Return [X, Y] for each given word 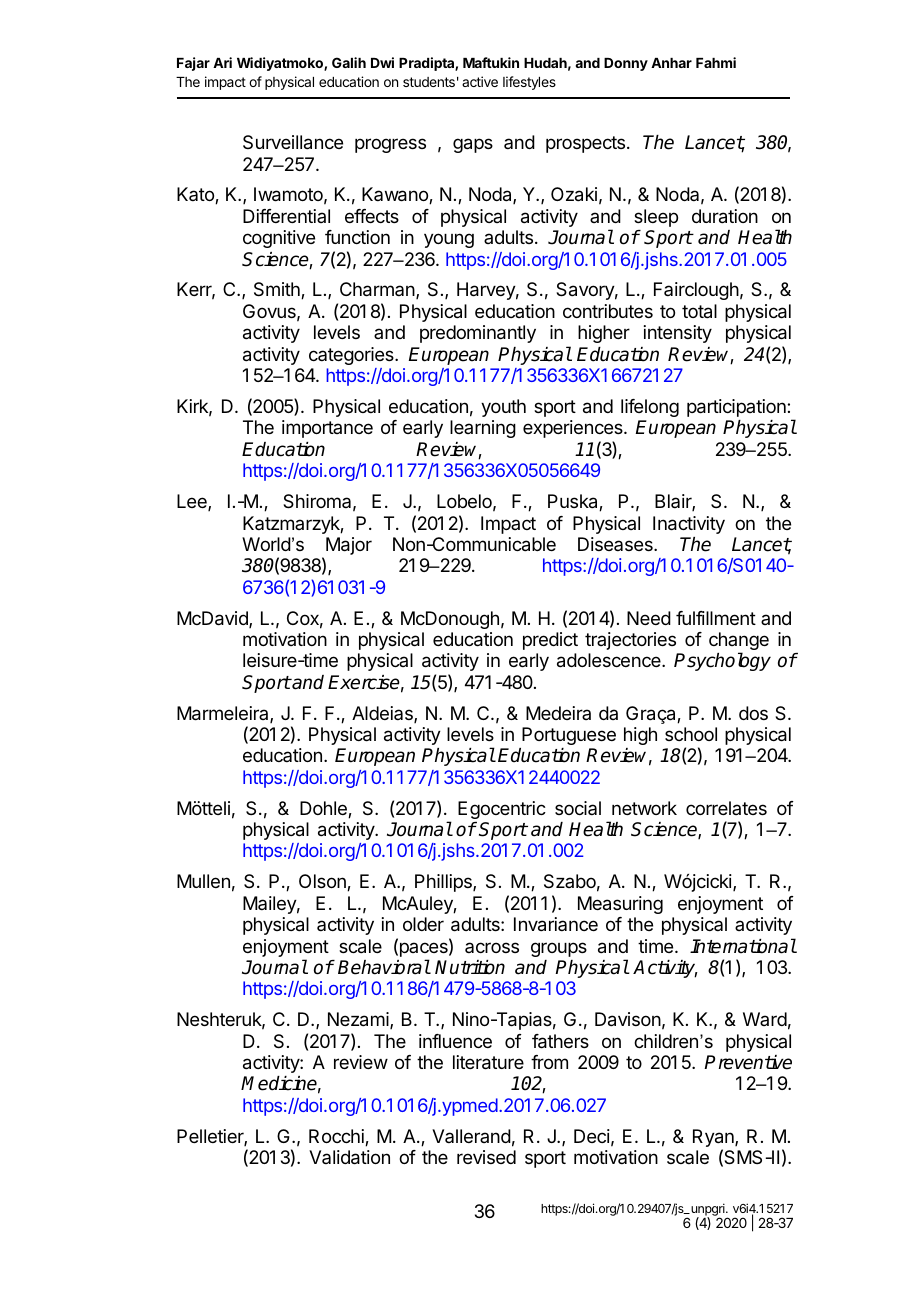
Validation [349, 1157]
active [480, 81]
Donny [626, 64]
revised [486, 1157]
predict [550, 641]
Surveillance [293, 142]
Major [349, 546]
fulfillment [716, 618]
